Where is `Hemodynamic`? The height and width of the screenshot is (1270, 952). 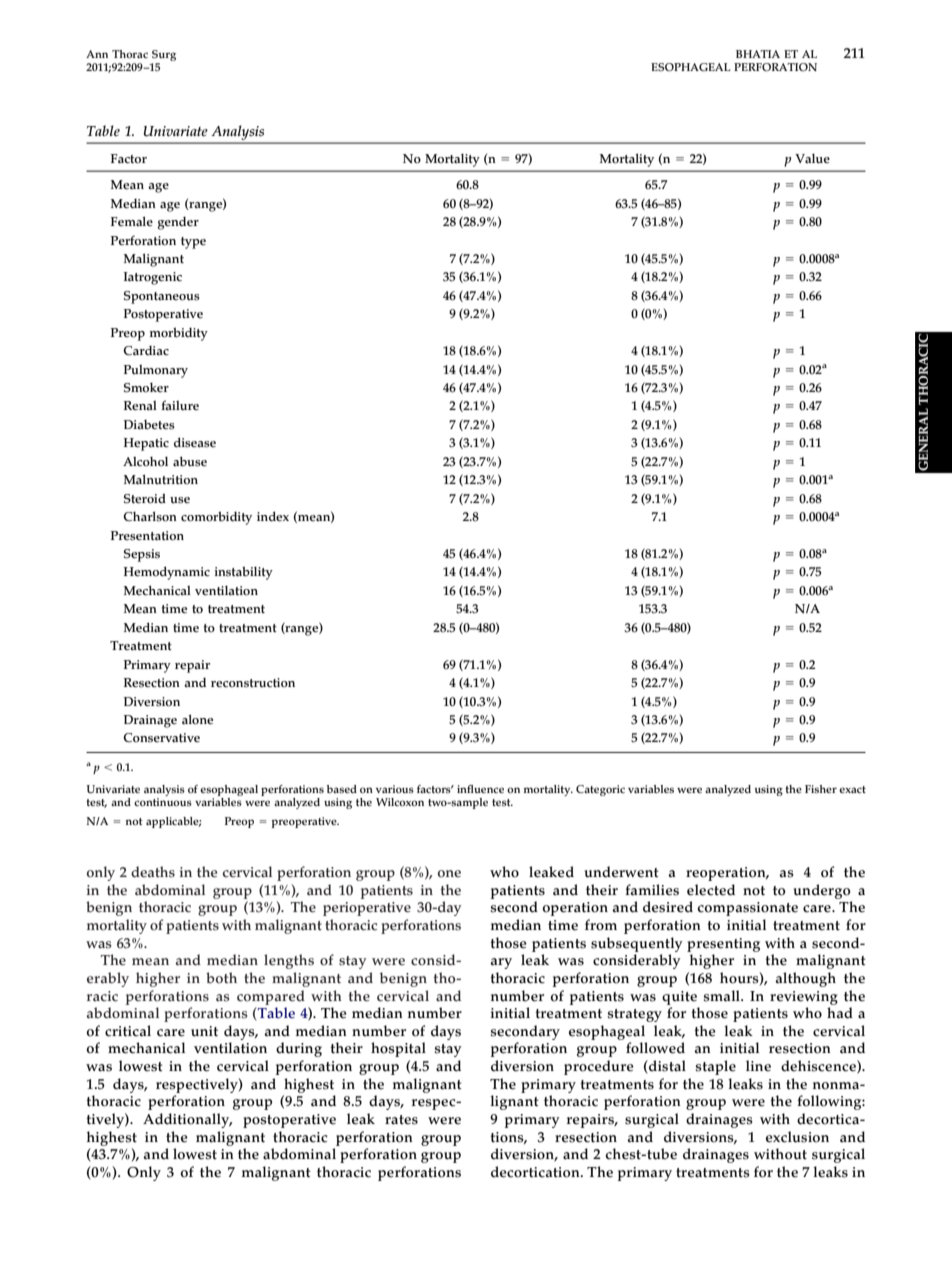
Hemodynamic is located at coordinates (167, 573).
